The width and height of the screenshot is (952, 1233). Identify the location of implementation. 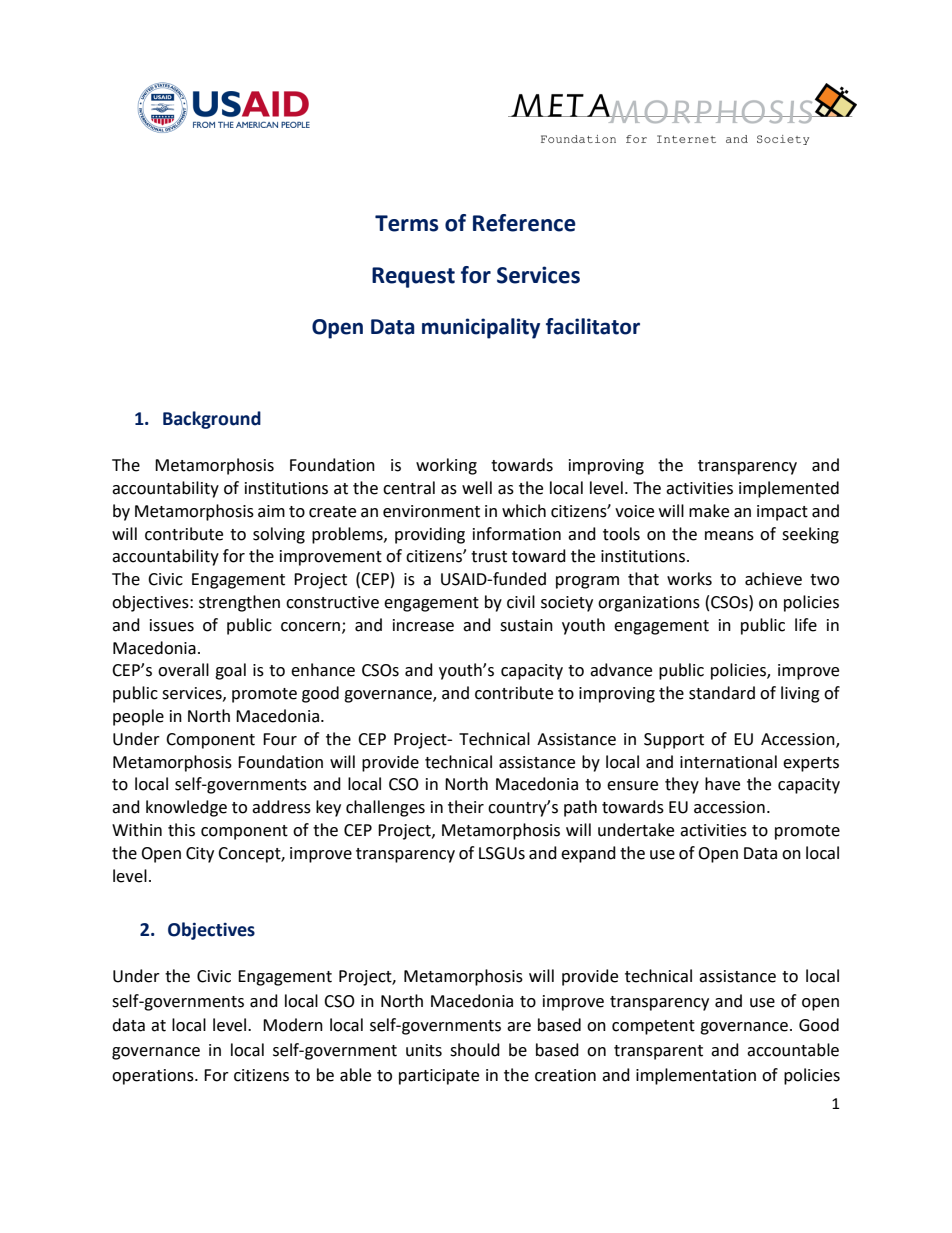
(696, 1076).
